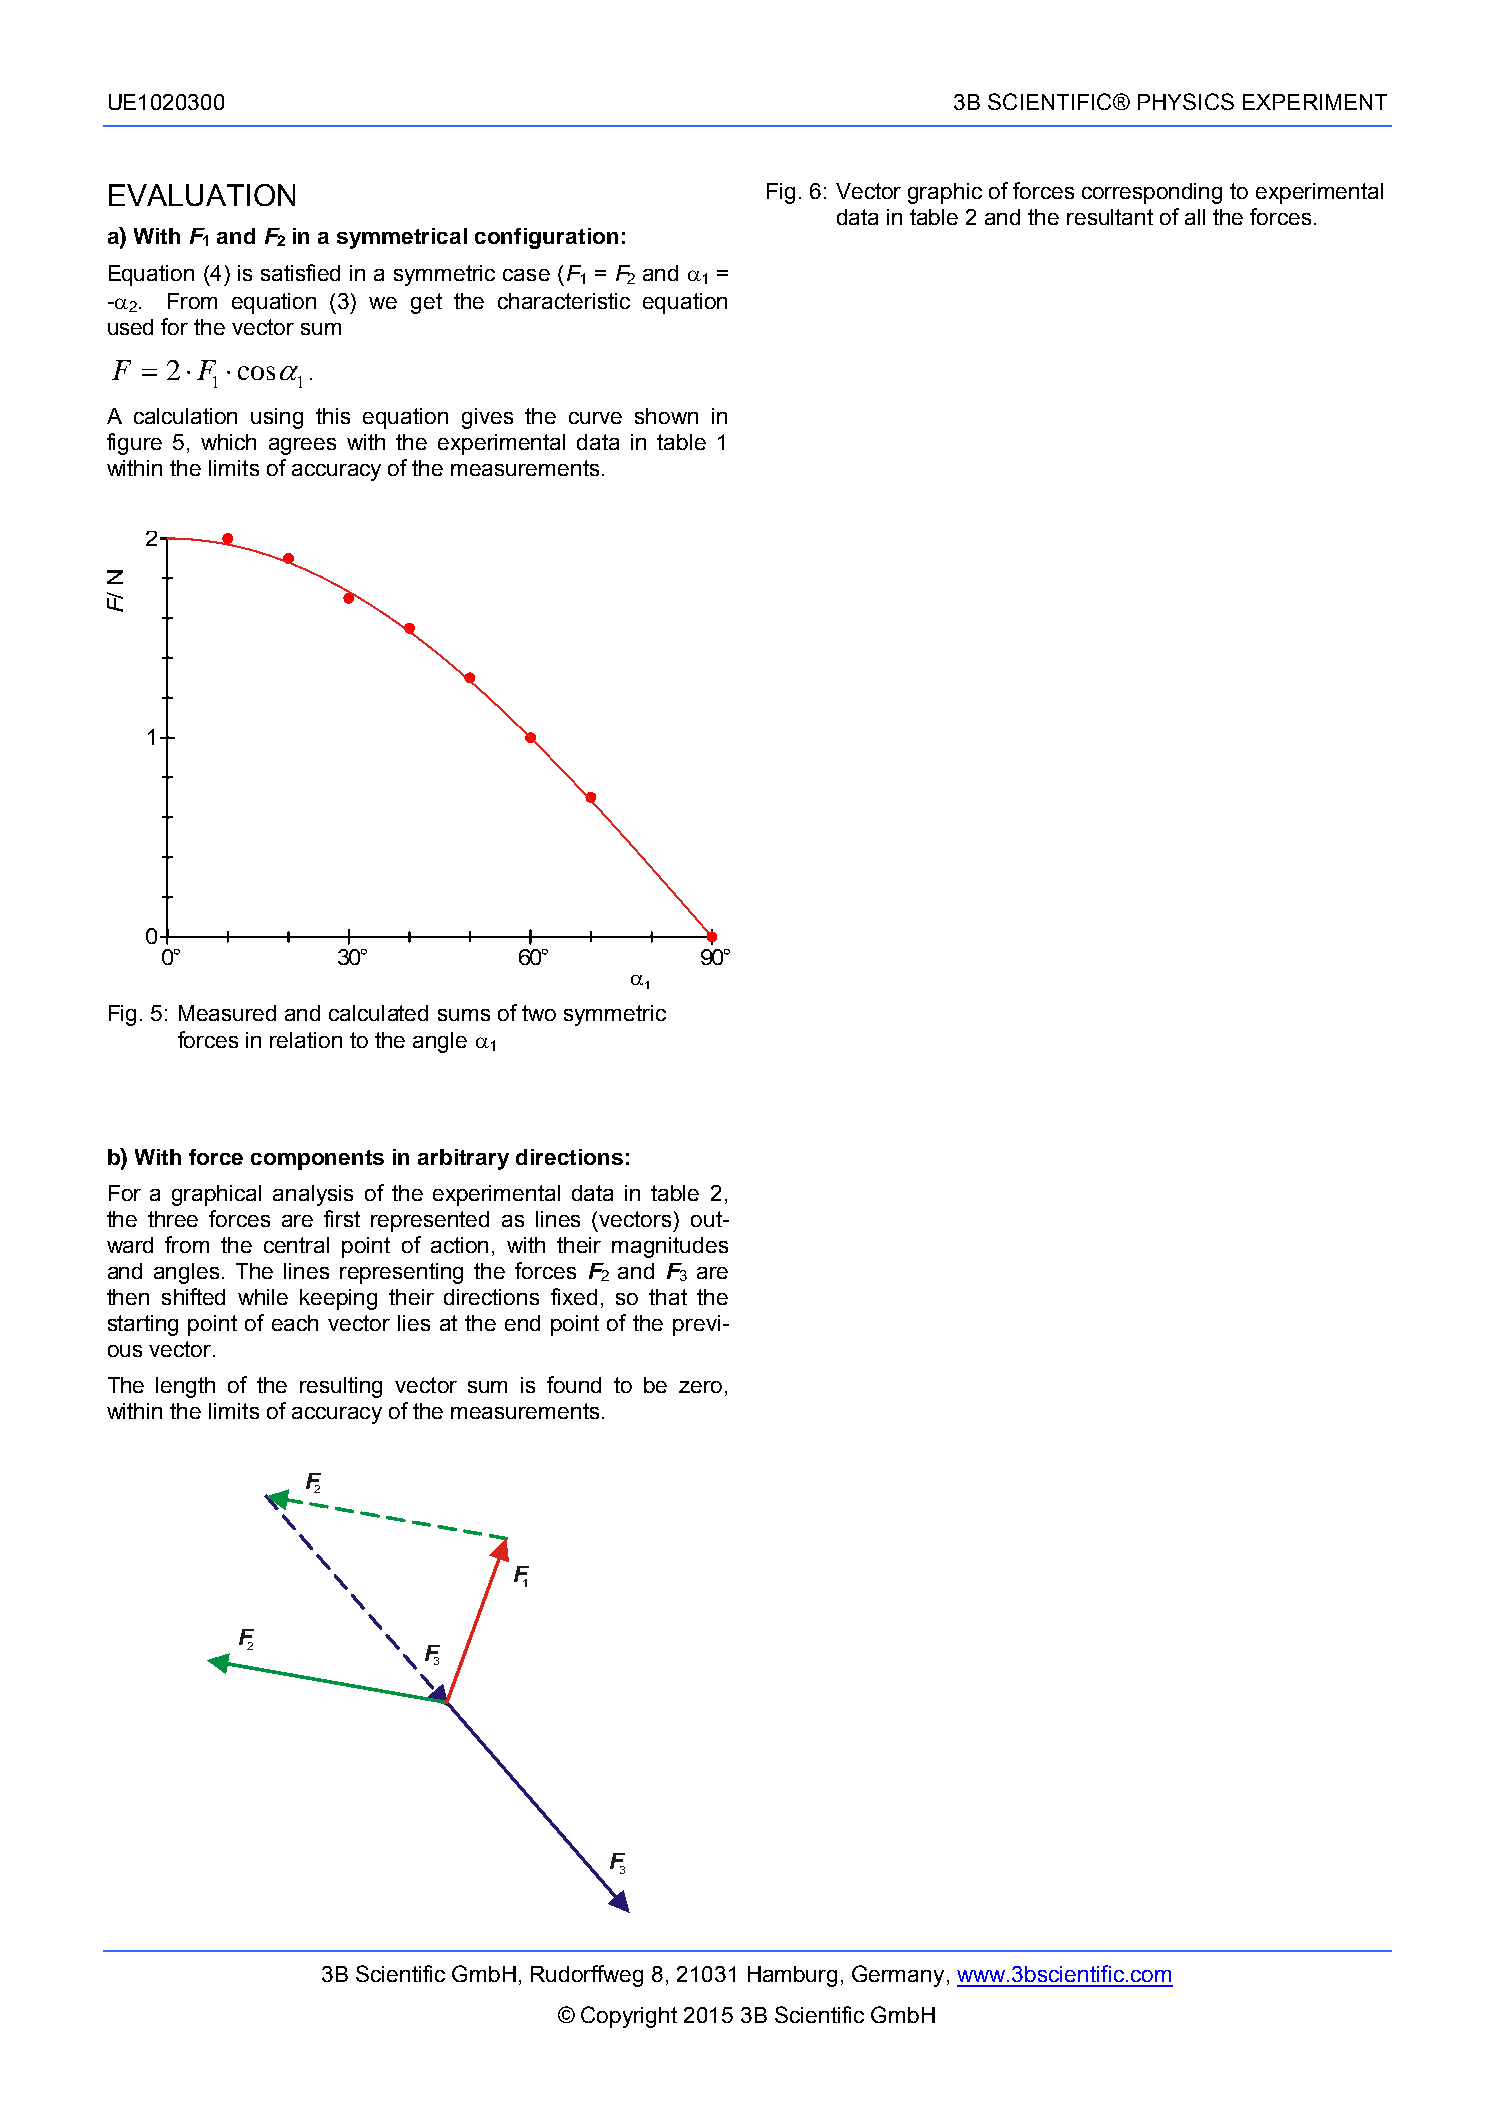 The height and width of the page is (2115, 1494). What do you see at coordinates (539, 1013) in the page?
I see `two` at bounding box center [539, 1013].
